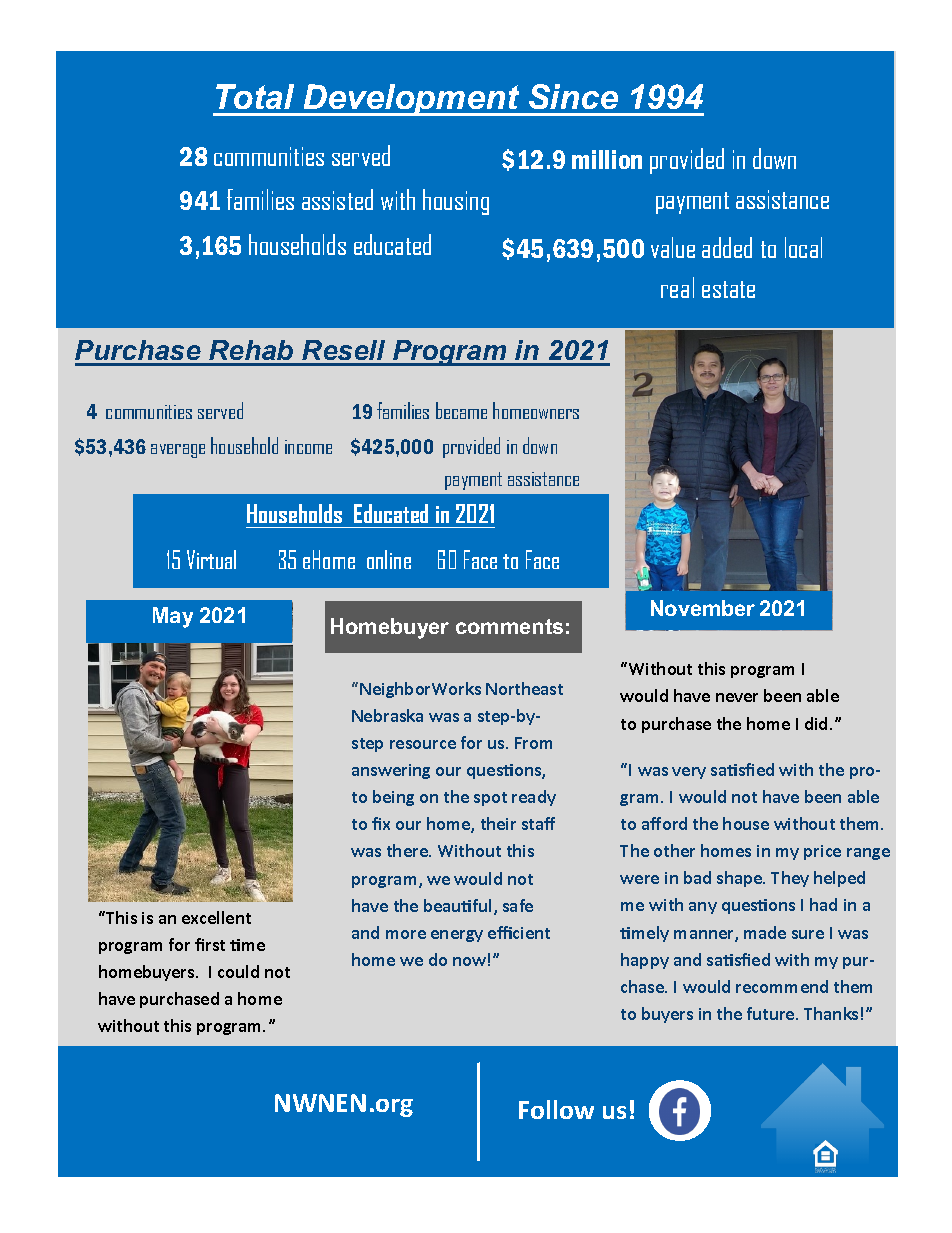 The image size is (952, 1233). I want to click on local, so click(803, 247).
